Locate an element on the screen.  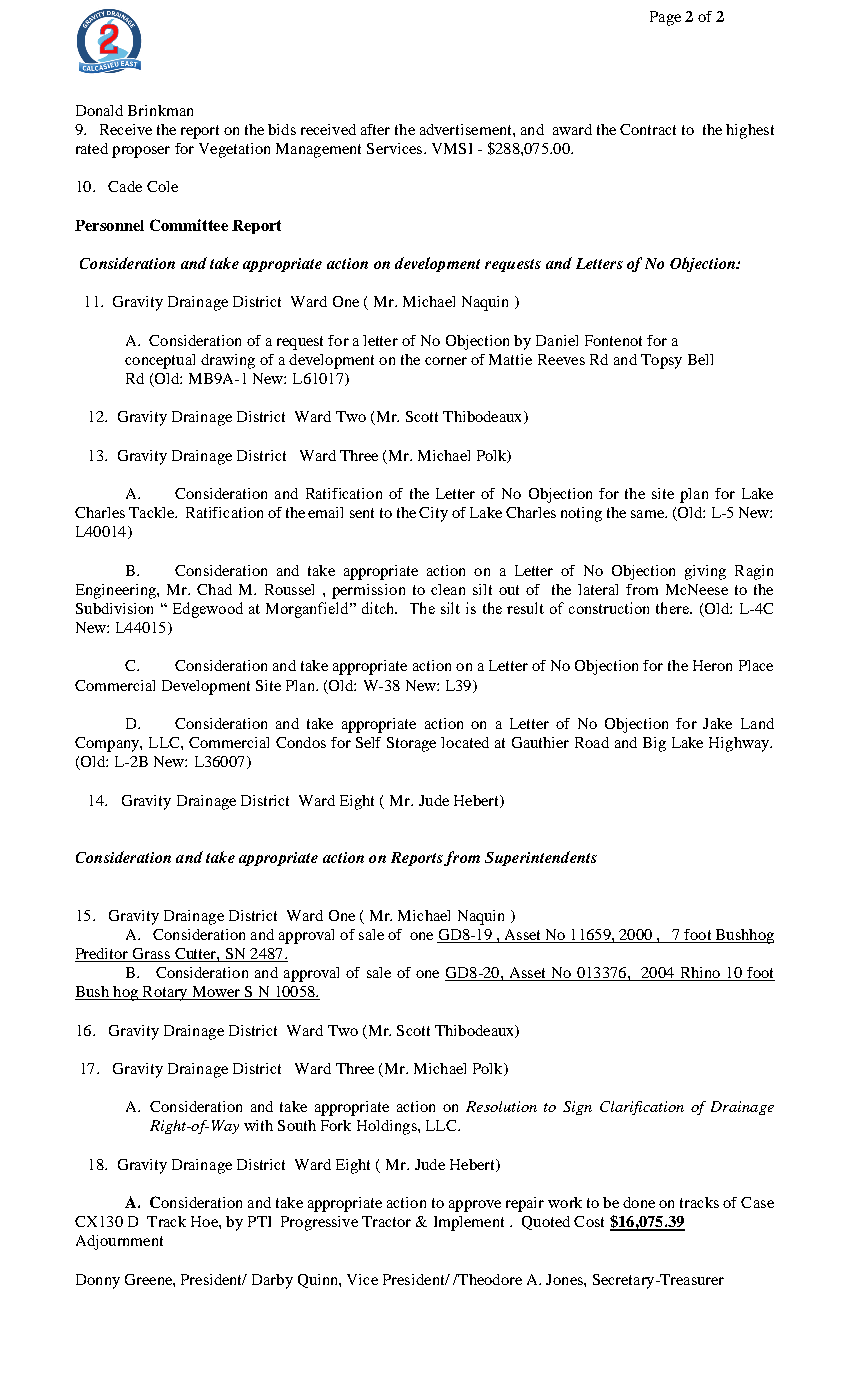
Page is located at coordinates (665, 18).
